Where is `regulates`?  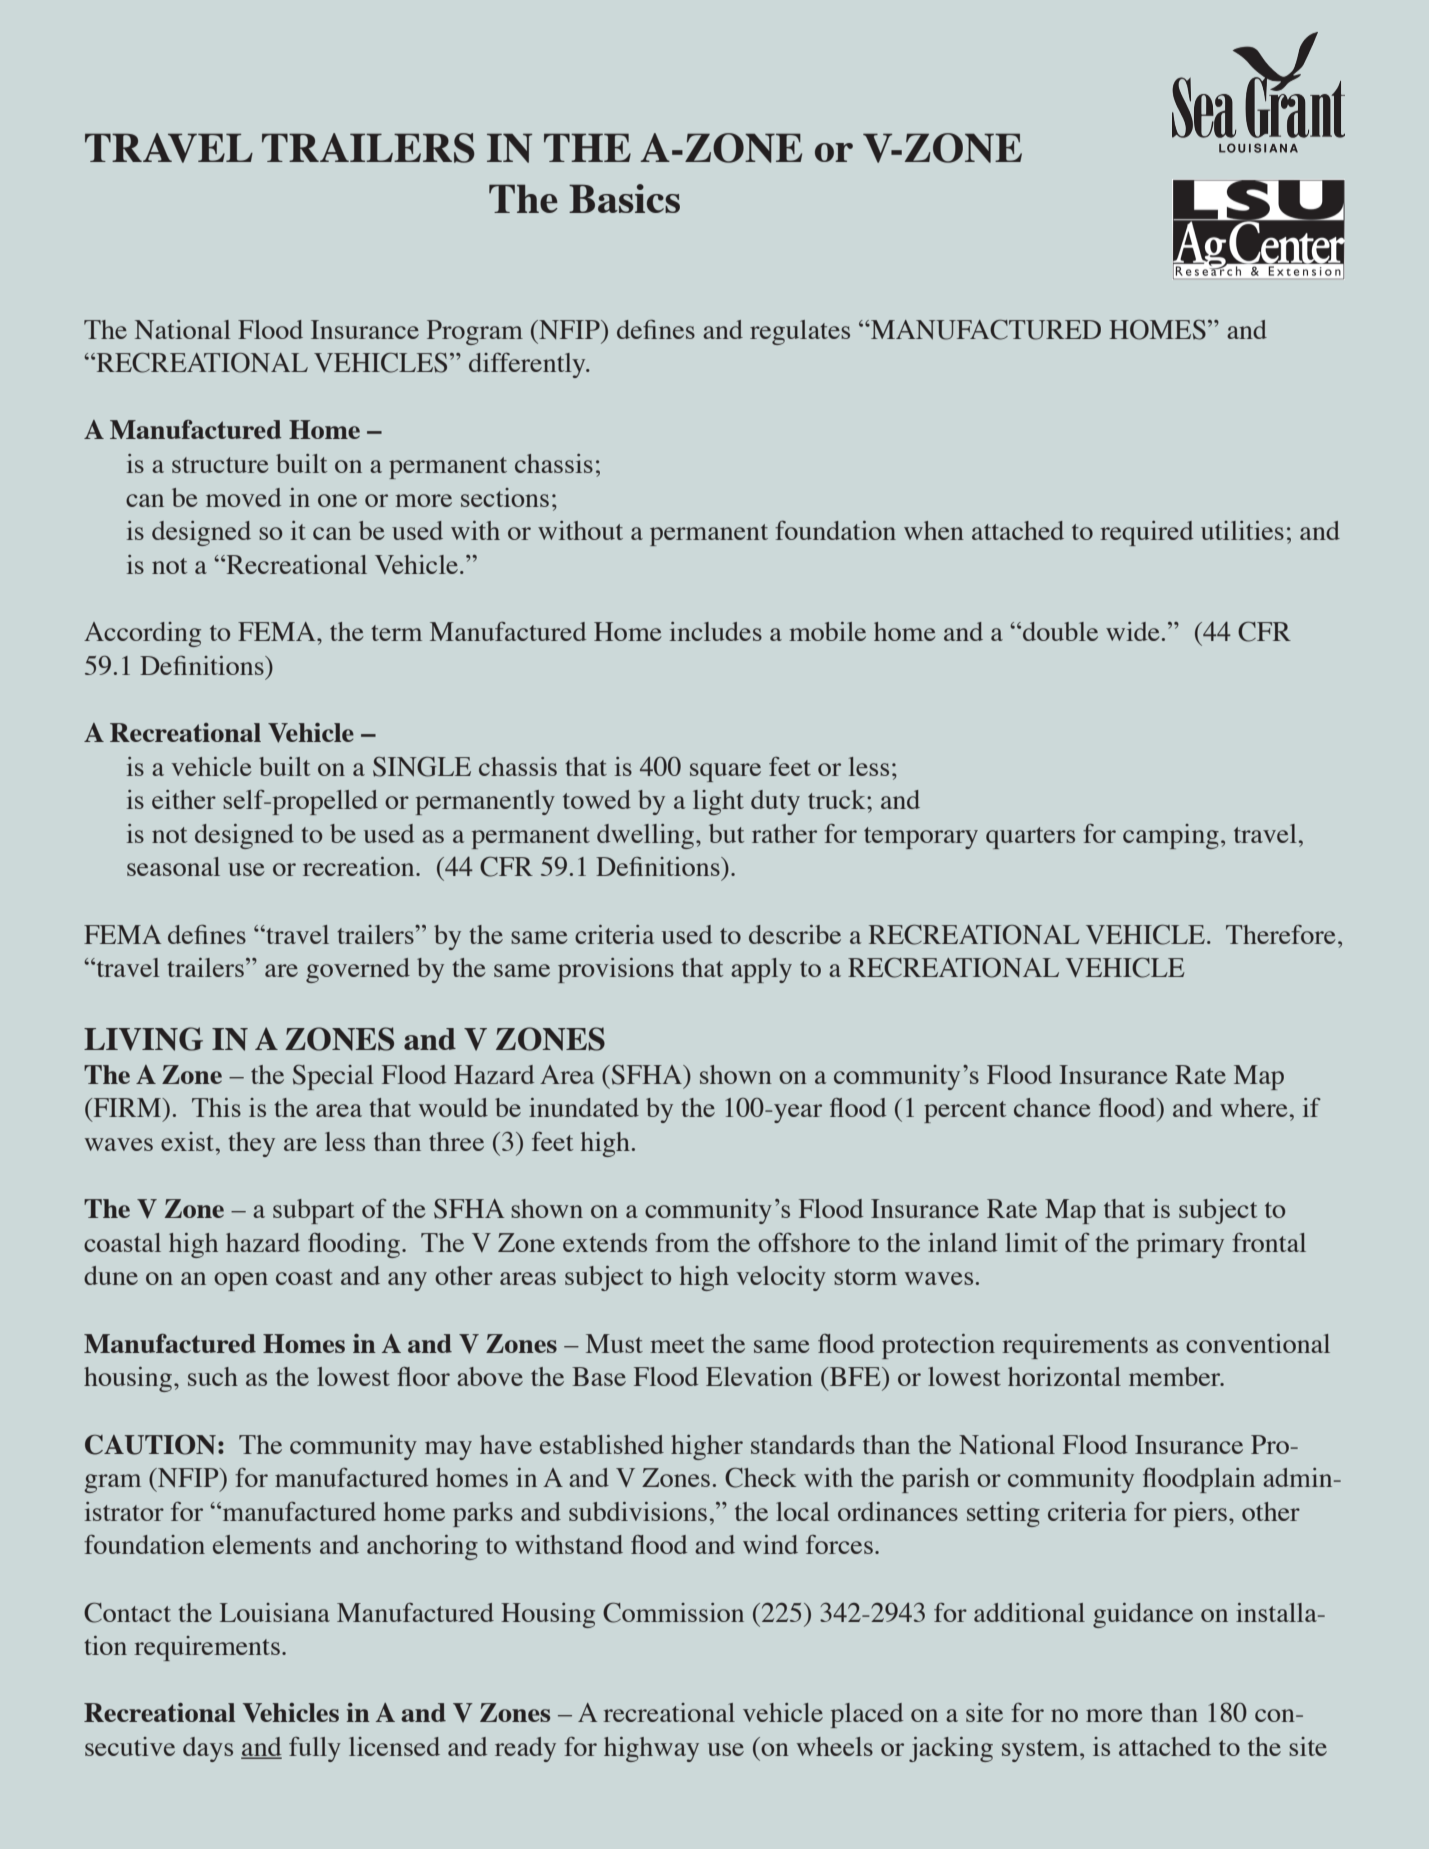 regulates is located at coordinates (800, 332).
